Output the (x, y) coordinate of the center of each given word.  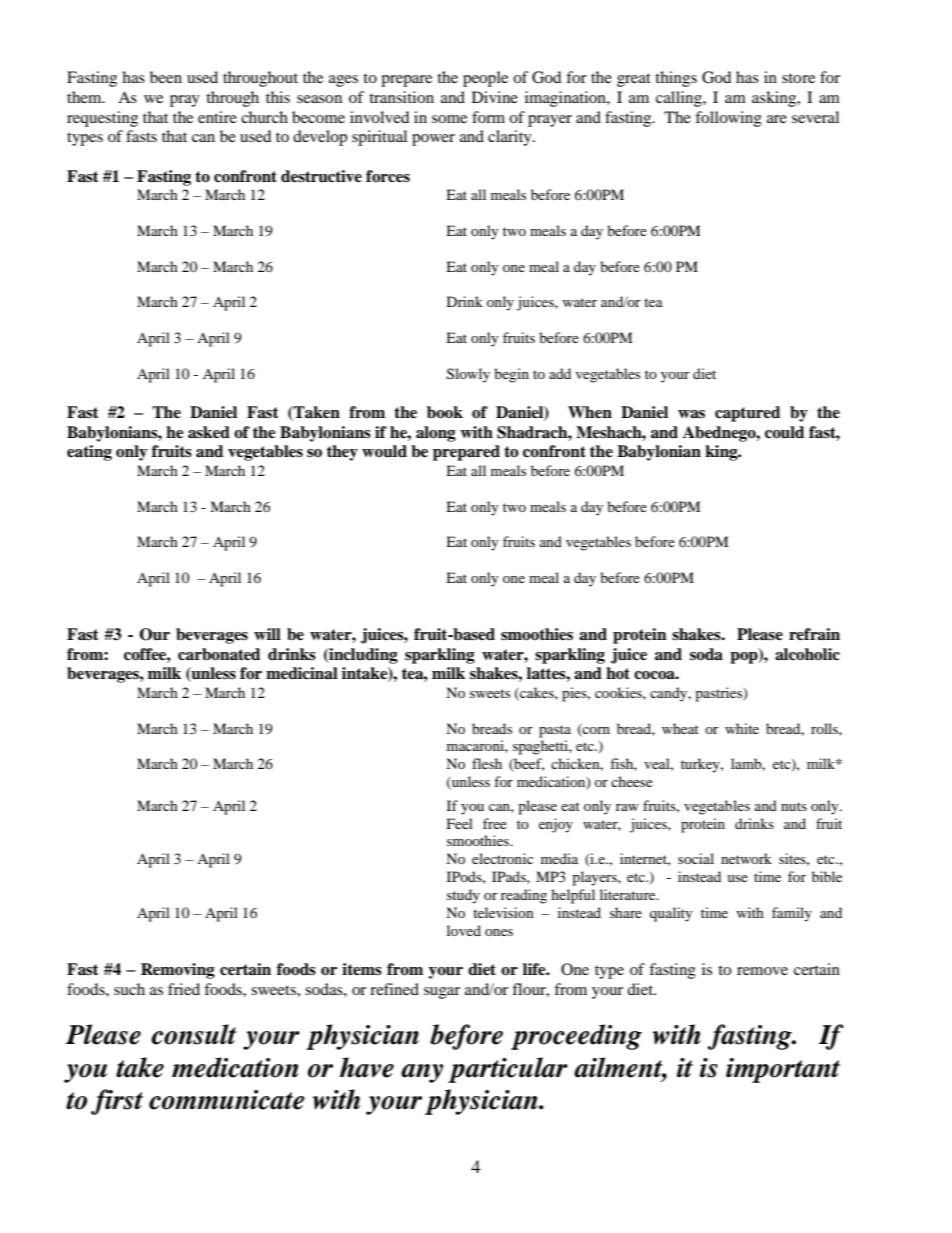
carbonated (219, 654)
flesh (487, 763)
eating (89, 453)
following (728, 119)
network (746, 858)
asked (209, 432)
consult (193, 1034)
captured (747, 414)
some (449, 119)
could (784, 432)
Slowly (468, 375)
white (742, 728)
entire (217, 117)
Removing (178, 971)
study (463, 896)
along (436, 434)
